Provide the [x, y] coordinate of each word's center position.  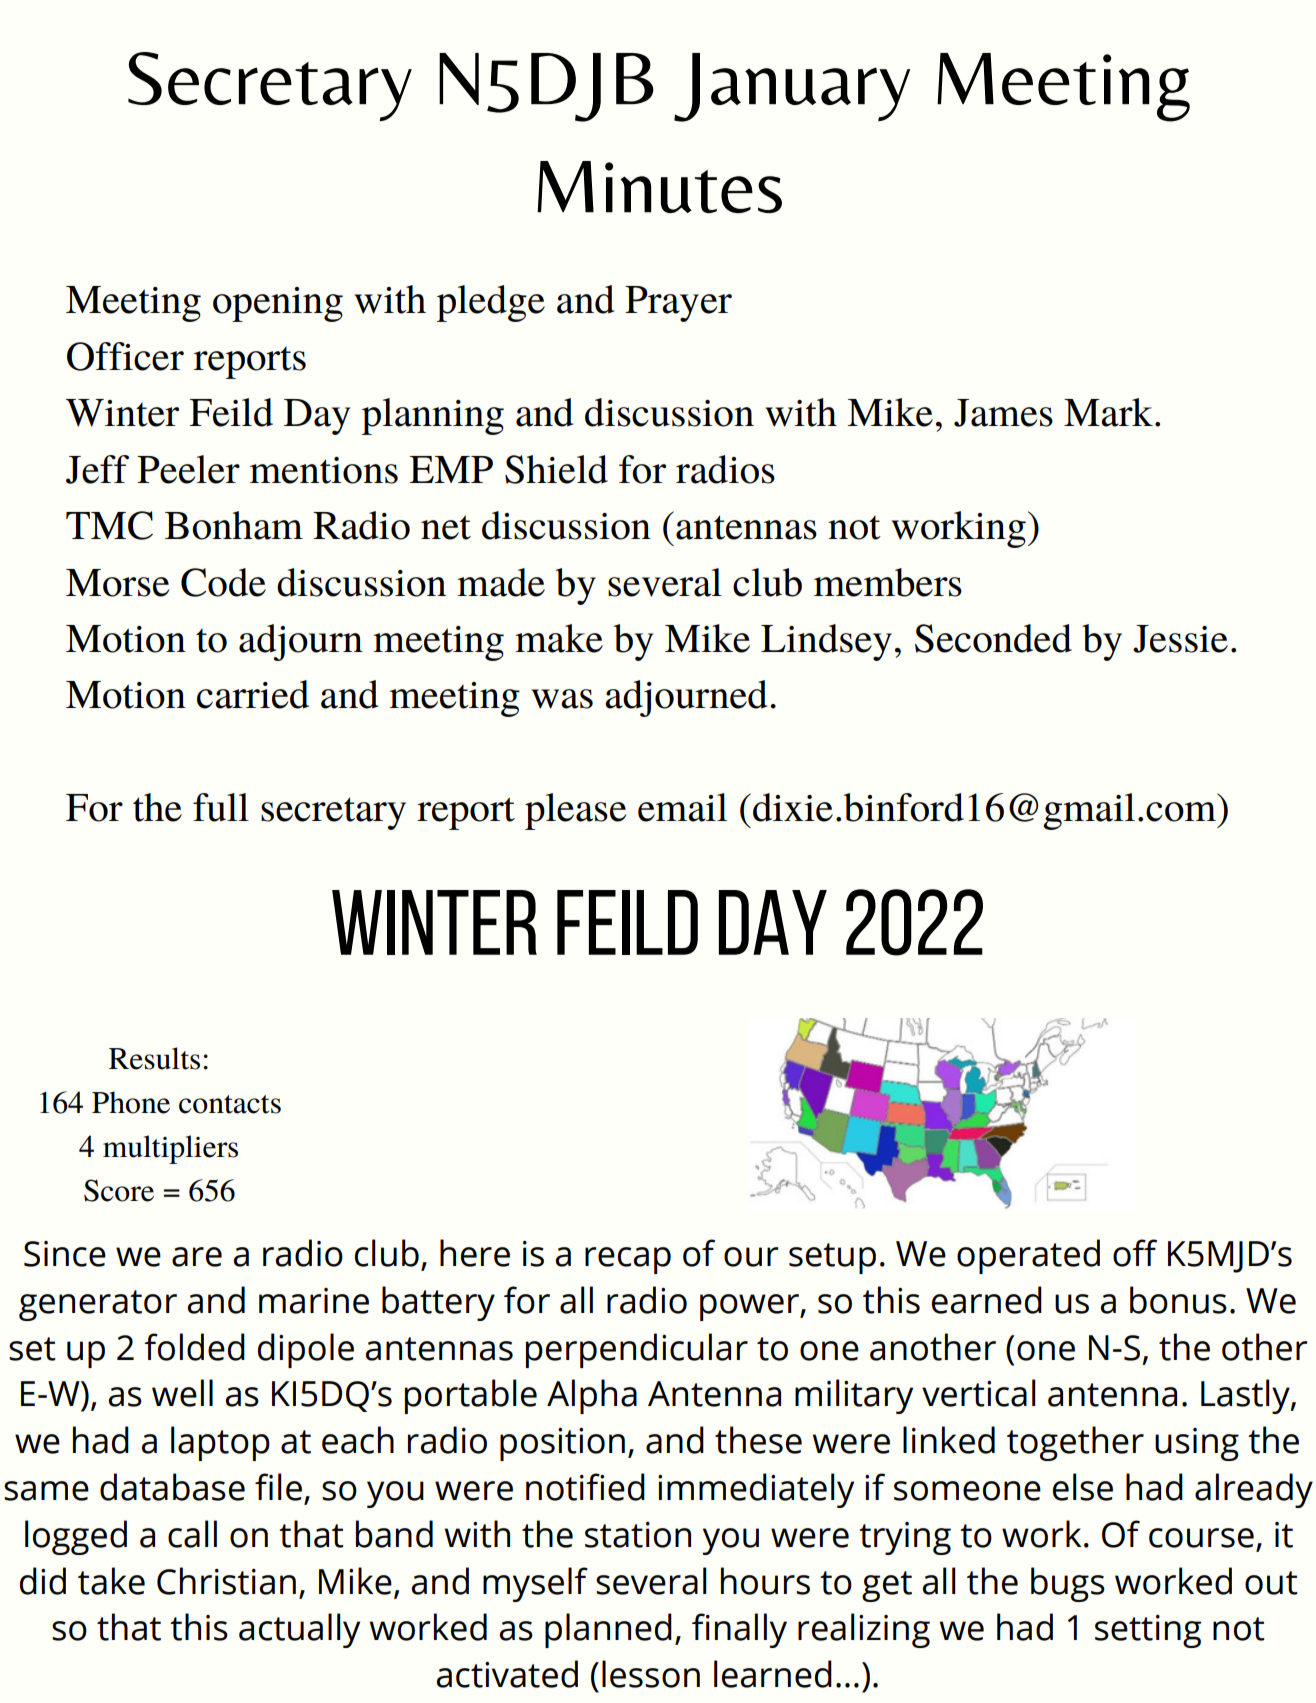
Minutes [659, 187]
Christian [226, 1581]
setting [1148, 1631]
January [792, 87]
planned [608, 1630]
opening [278, 304]
